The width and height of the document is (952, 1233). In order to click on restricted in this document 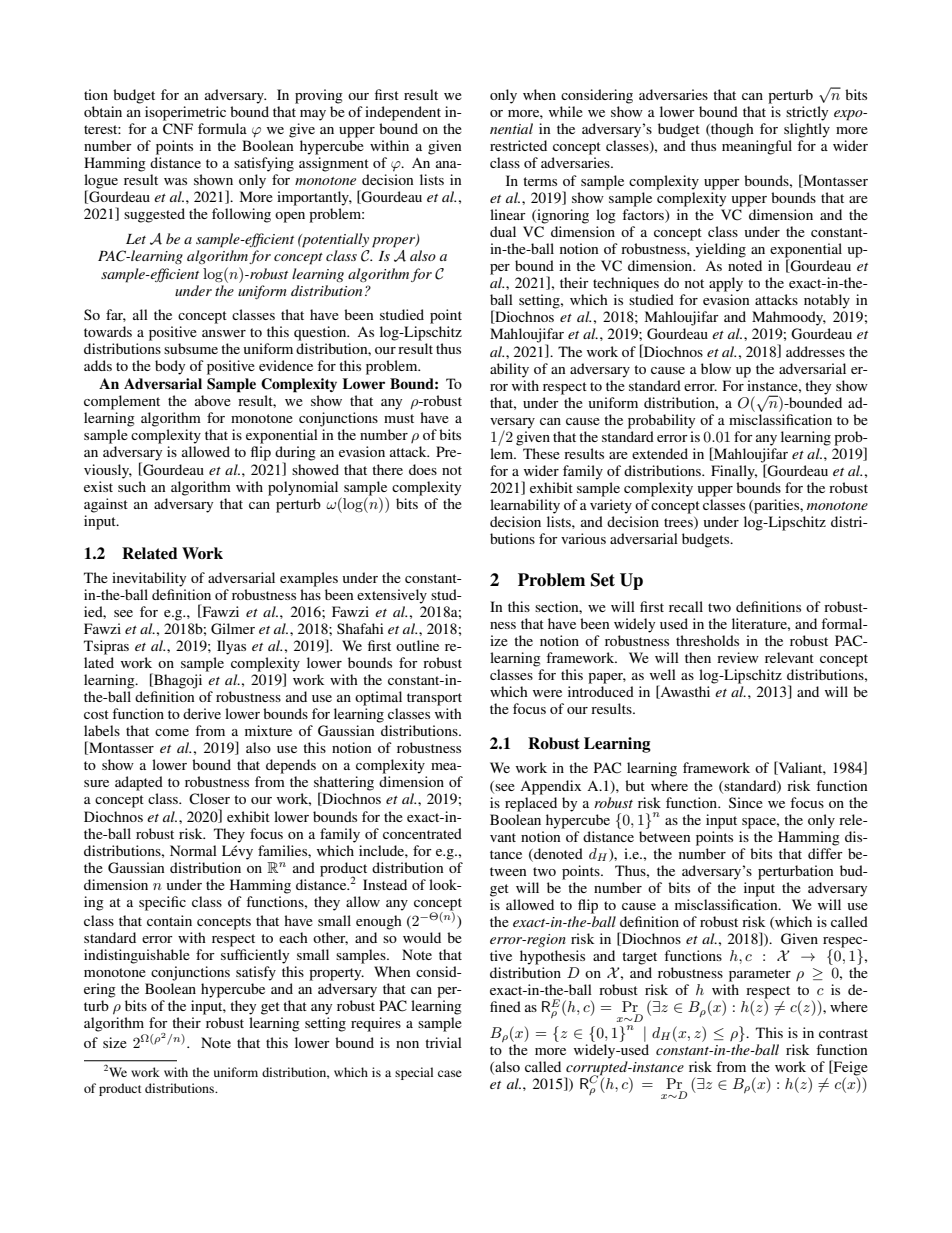, I will do `click(518, 145)`.
